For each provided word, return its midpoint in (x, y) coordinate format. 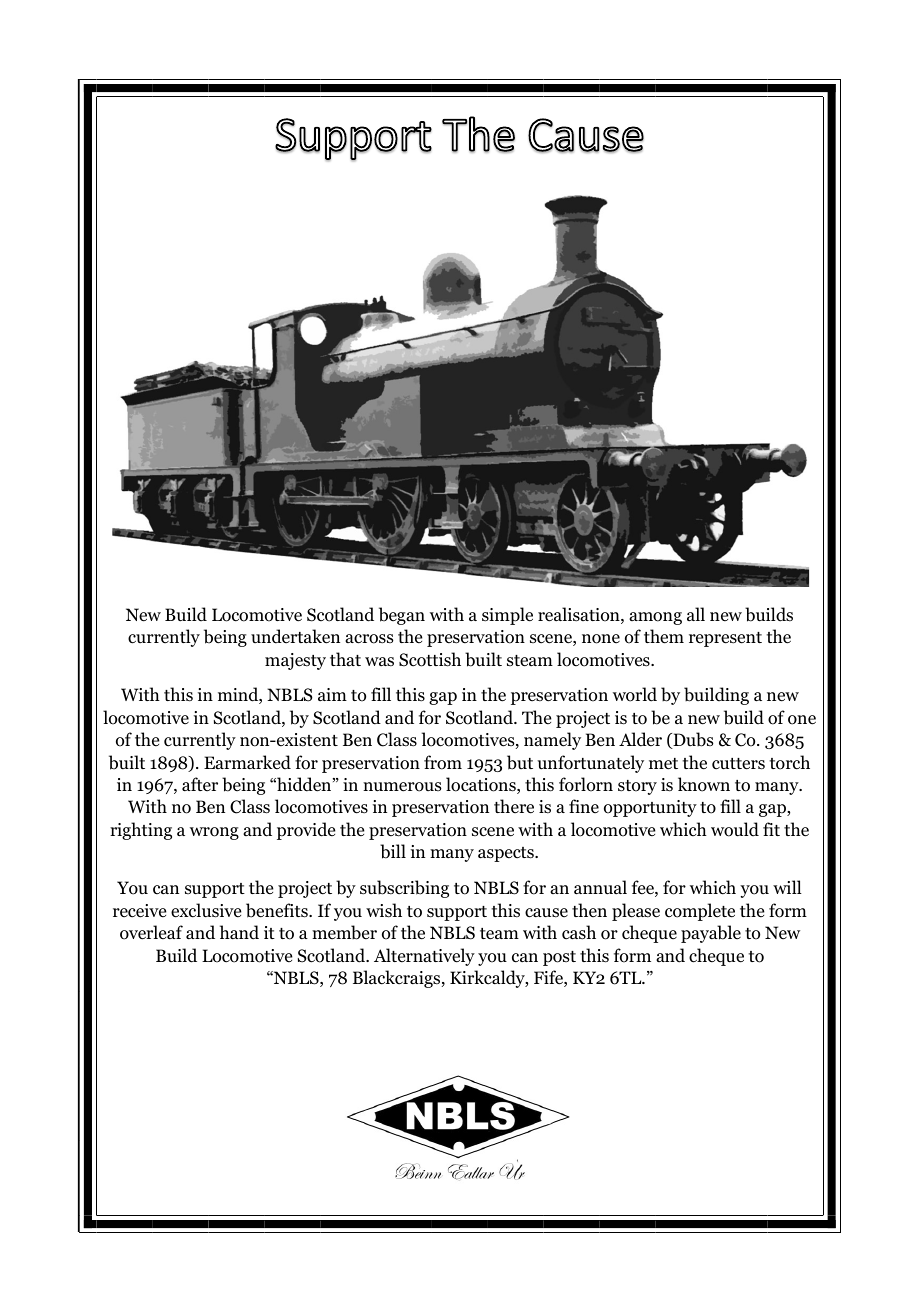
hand (239, 932)
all (696, 614)
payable (711, 934)
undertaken (295, 636)
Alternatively (424, 957)
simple (507, 616)
